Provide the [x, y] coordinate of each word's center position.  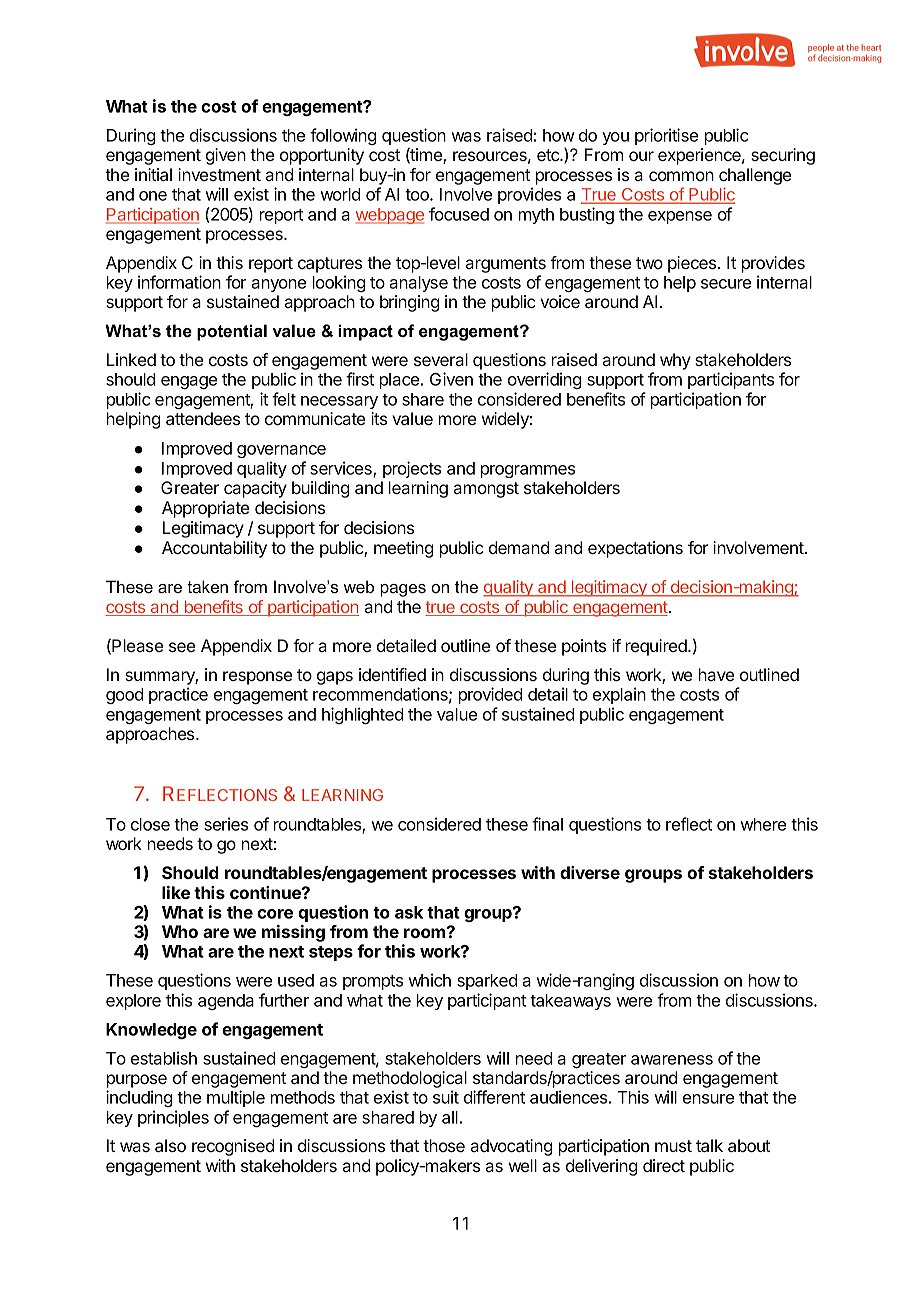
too [418, 195]
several [441, 359]
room [426, 932]
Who [180, 931]
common [681, 176]
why [675, 361]
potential [232, 332]
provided [490, 695]
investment [219, 174]
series [226, 824]
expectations [635, 549]
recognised [233, 1147]
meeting [403, 549]
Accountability [214, 549]
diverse [590, 872]
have [716, 674]
